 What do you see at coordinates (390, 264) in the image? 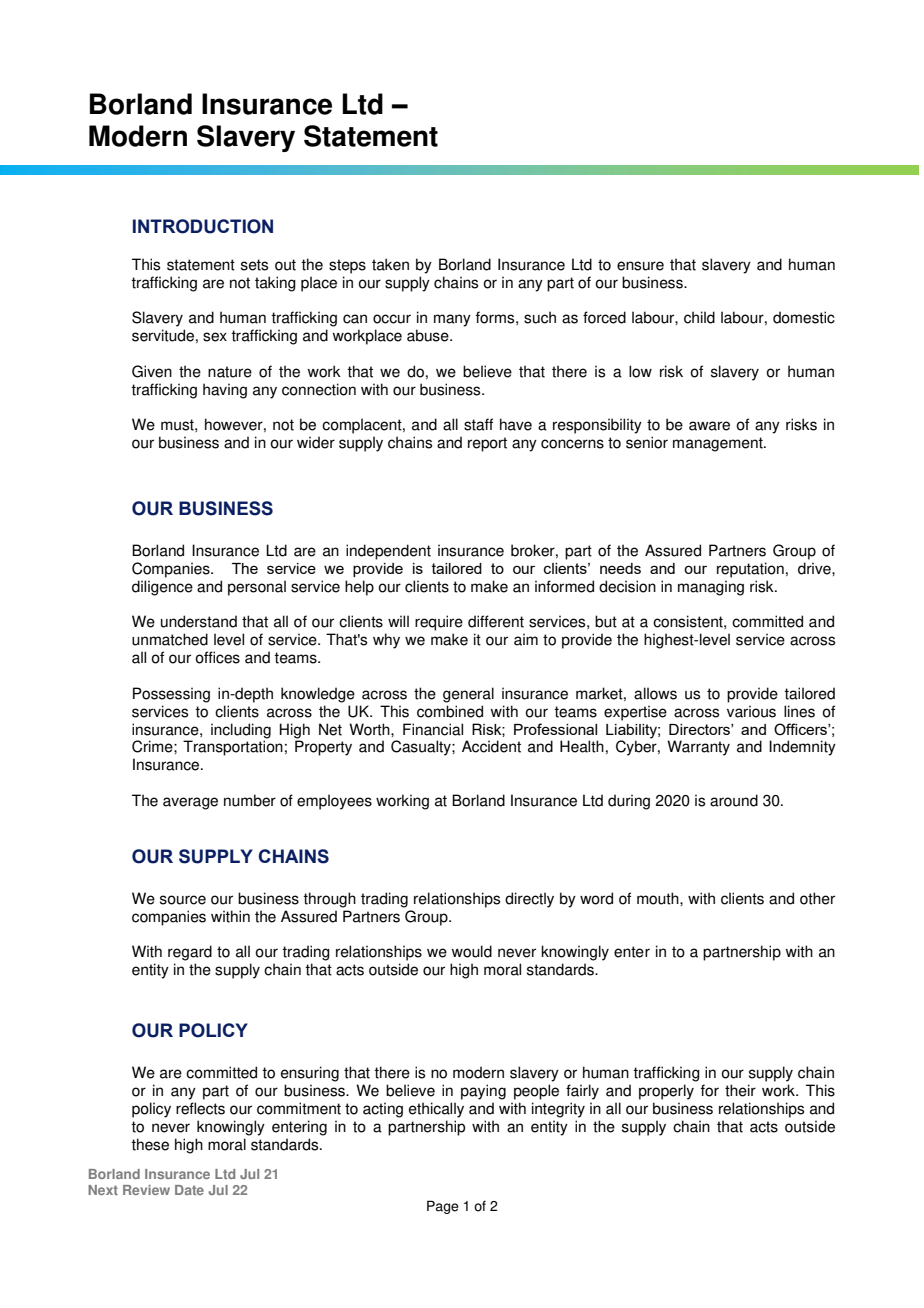
I see `taken` at bounding box center [390, 264].
